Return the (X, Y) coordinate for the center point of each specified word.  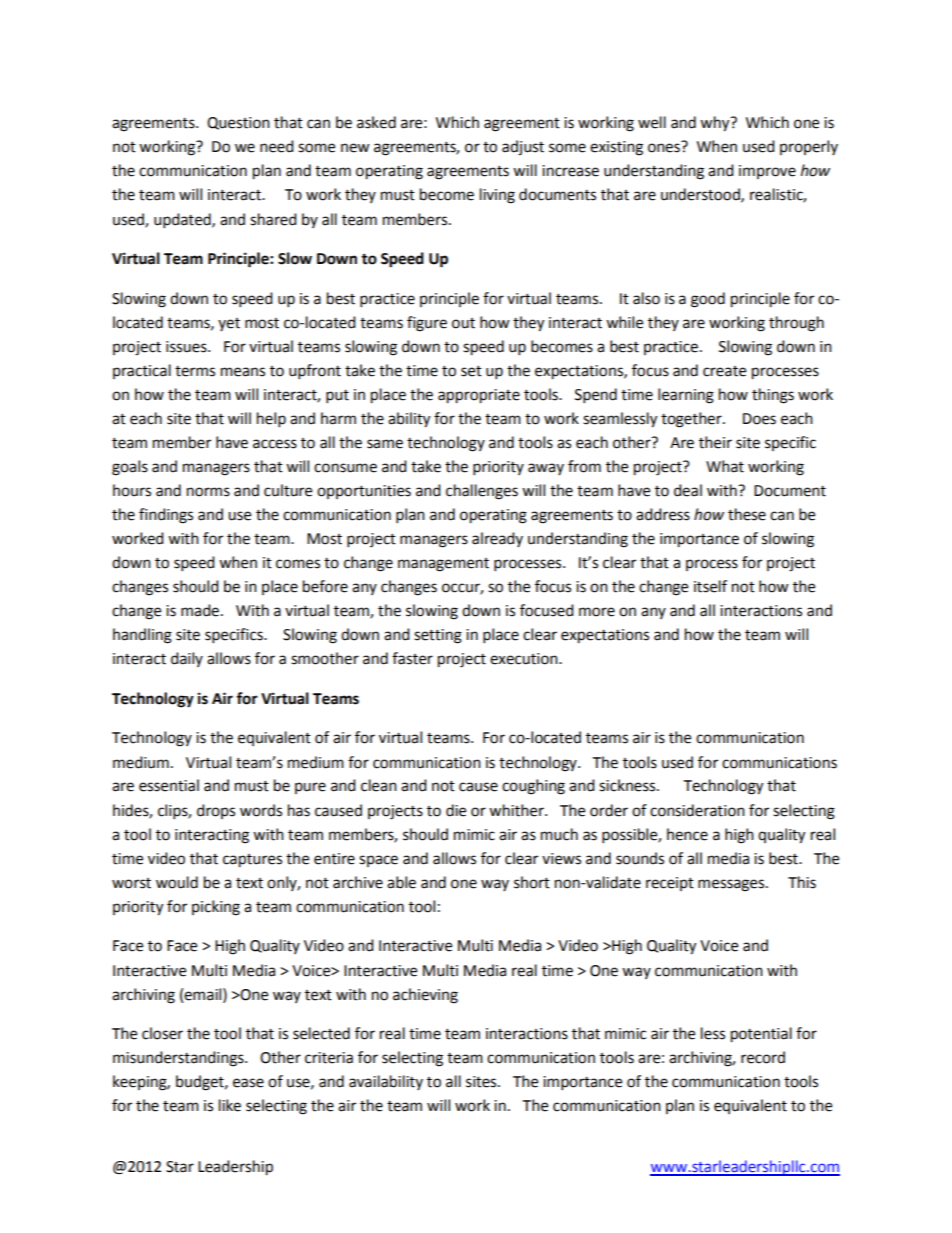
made (200, 610)
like (230, 1105)
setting (438, 636)
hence (687, 834)
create (724, 371)
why (716, 124)
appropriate (479, 396)
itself (710, 586)
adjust (523, 148)
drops (216, 811)
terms (195, 371)
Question (238, 123)
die (456, 810)
